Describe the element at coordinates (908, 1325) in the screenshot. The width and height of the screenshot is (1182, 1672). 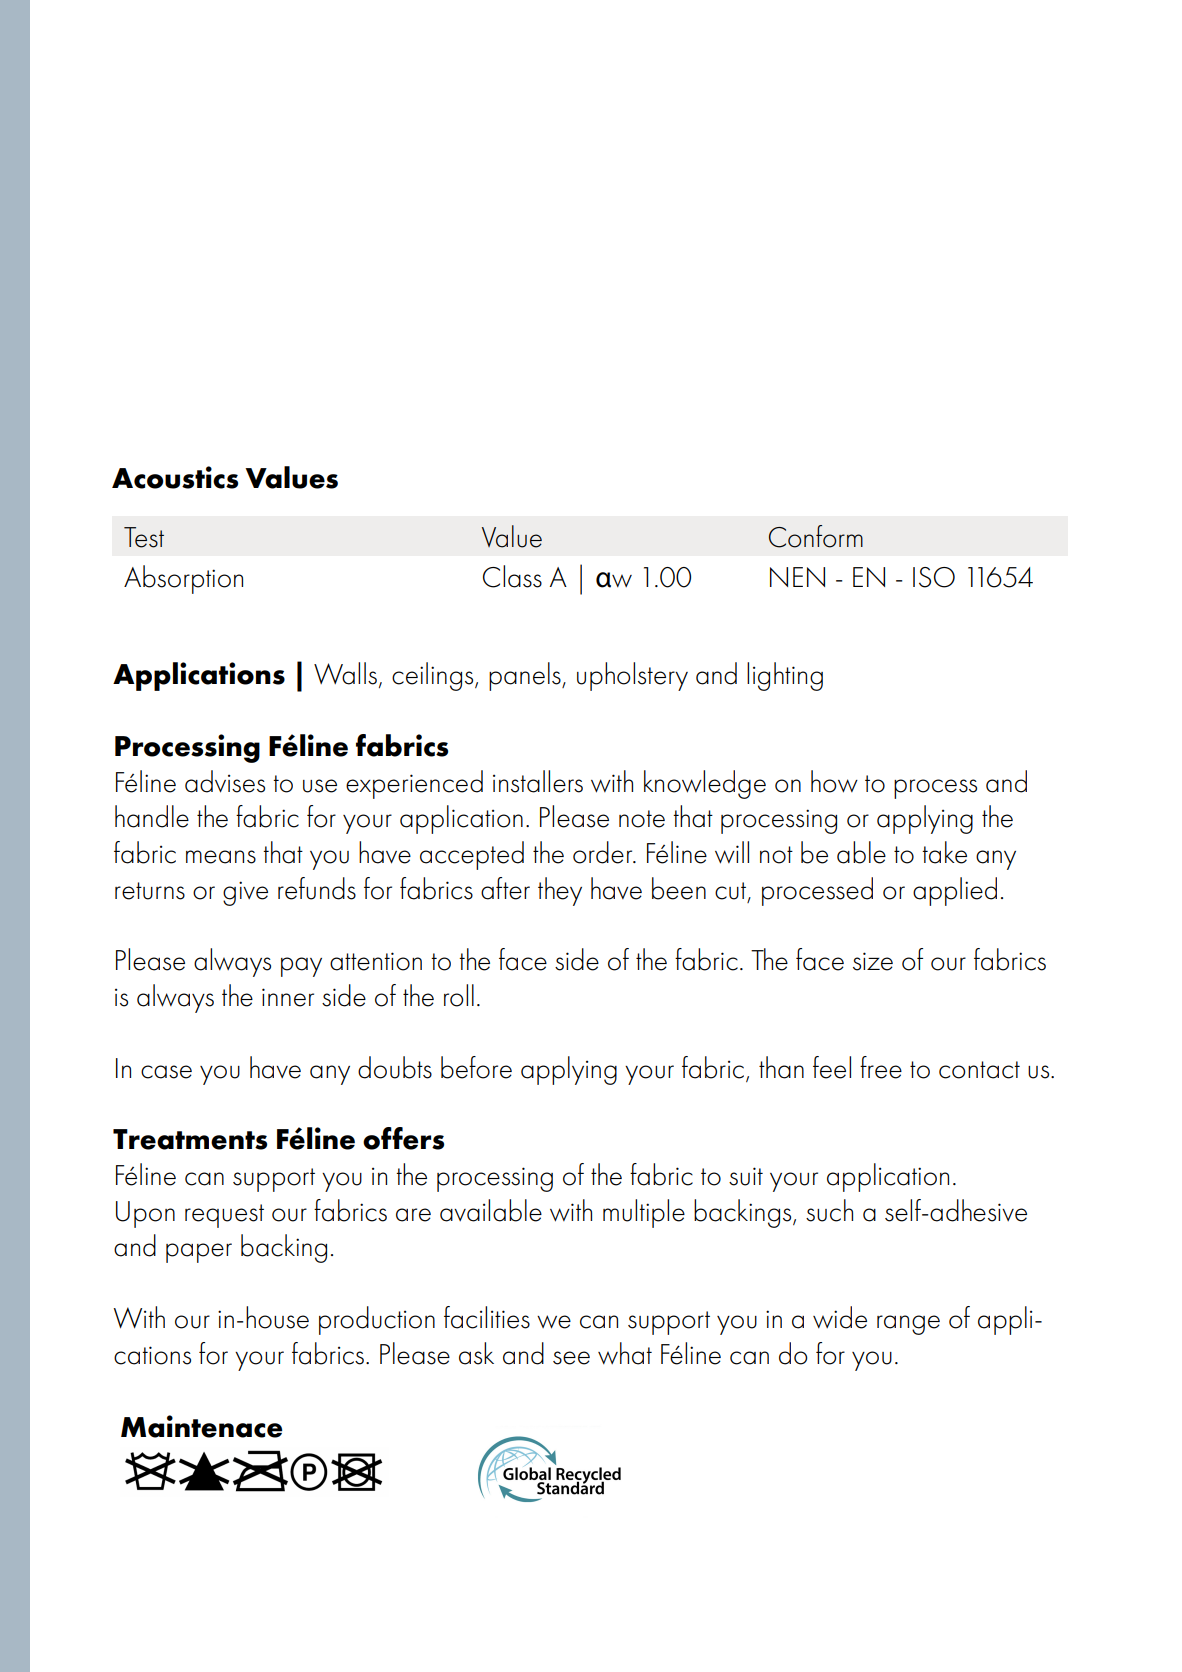
I see `range` at that location.
